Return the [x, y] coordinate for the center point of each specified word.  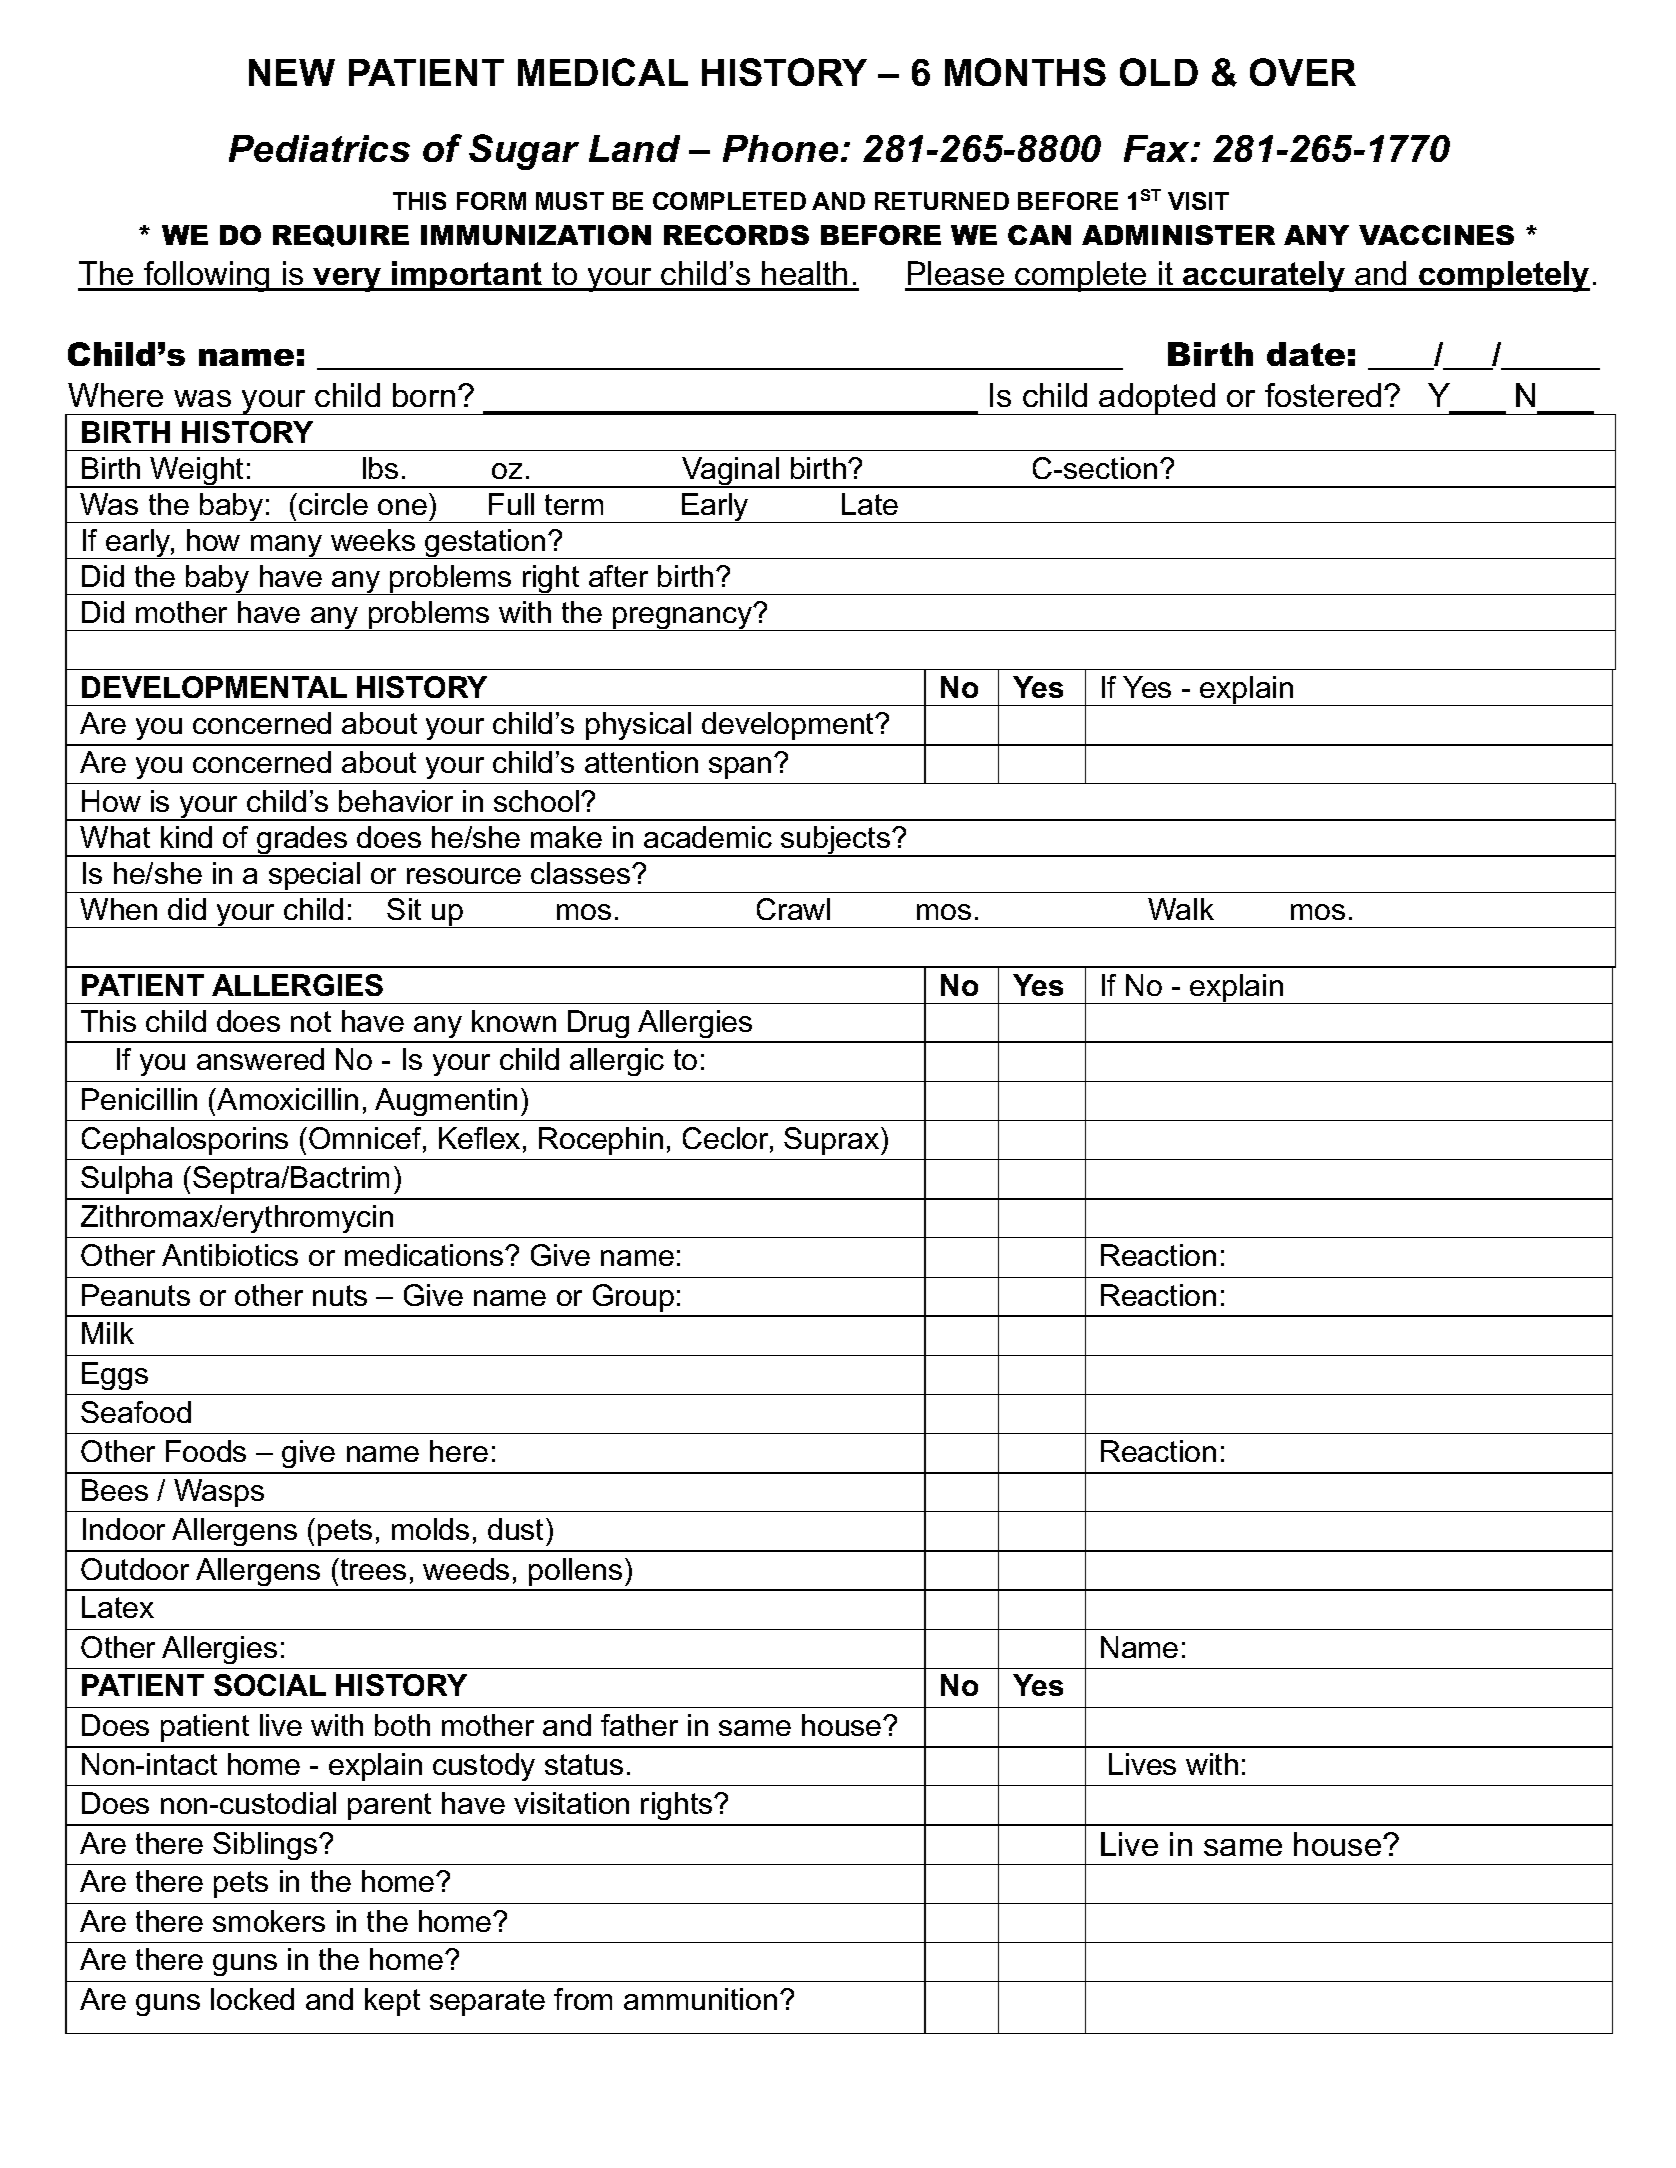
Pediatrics [319, 148]
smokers [269, 1921]
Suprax [833, 1141]
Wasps [219, 1493]
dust [517, 1529]
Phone [780, 148]
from [583, 1999]
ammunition [700, 1999]
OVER [1303, 72]
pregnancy [683, 618]
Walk [1181, 909]
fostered [1323, 395]
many [287, 547]
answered [260, 1059]
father [639, 1725]
